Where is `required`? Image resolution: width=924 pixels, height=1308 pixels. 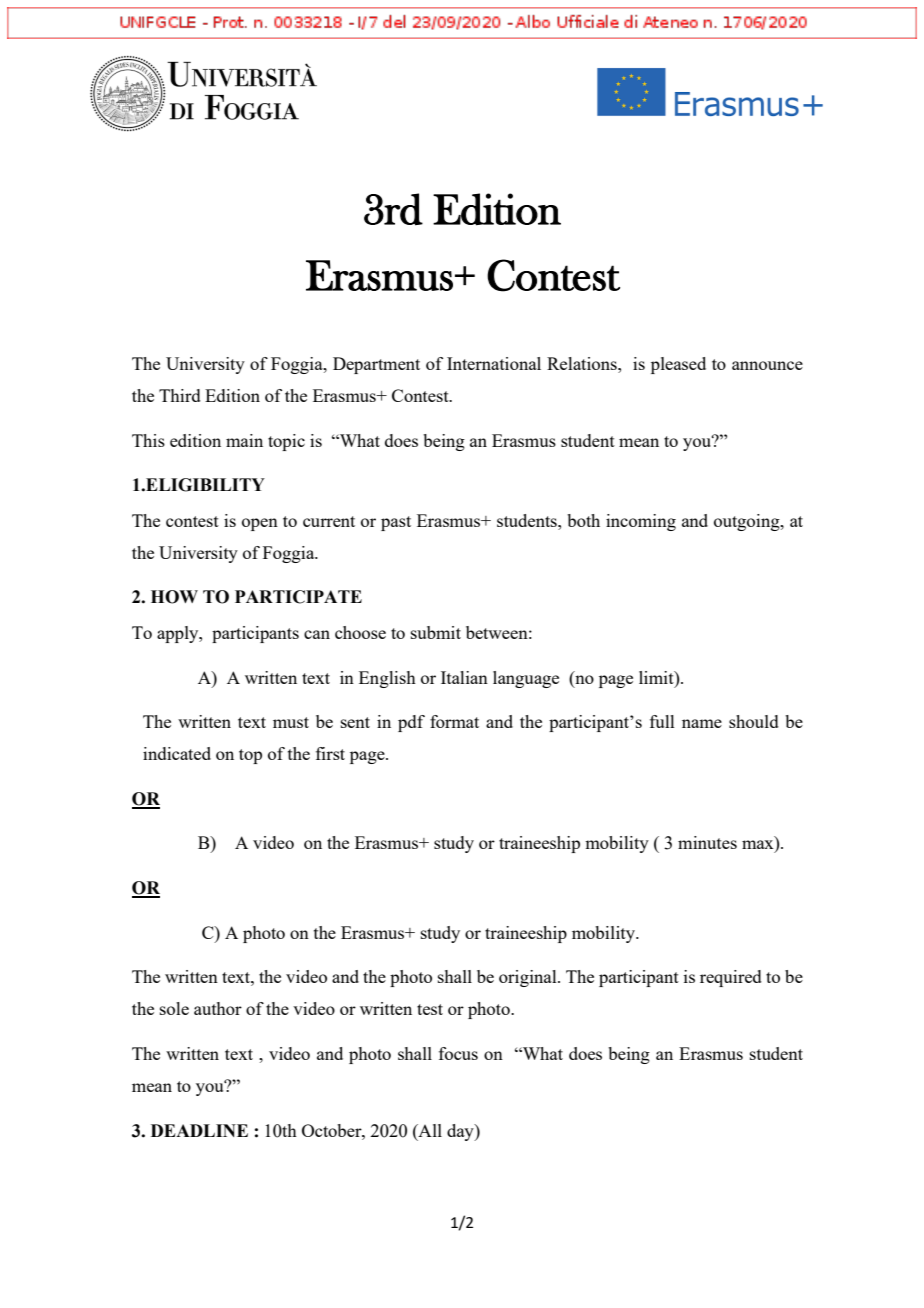
required is located at coordinates (731, 978).
